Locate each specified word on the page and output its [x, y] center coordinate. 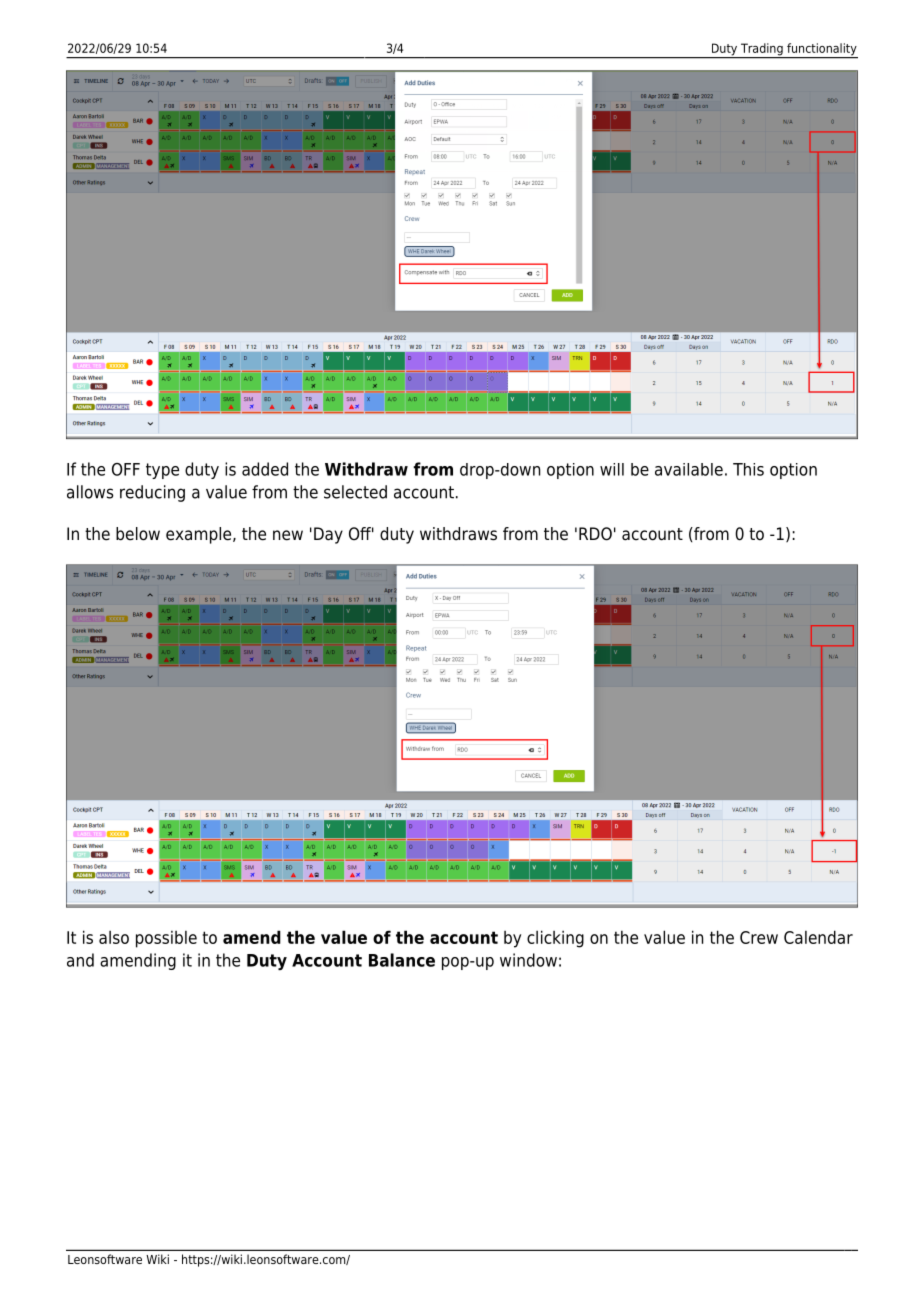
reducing [152, 493]
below [138, 534]
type [162, 471]
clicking [555, 939]
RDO [595, 534]
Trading [762, 50]
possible [166, 939]
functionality [821, 50]
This [748, 469]
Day [328, 535]
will [612, 469]
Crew [759, 937]
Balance [402, 960]
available [689, 469]
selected [355, 492]
